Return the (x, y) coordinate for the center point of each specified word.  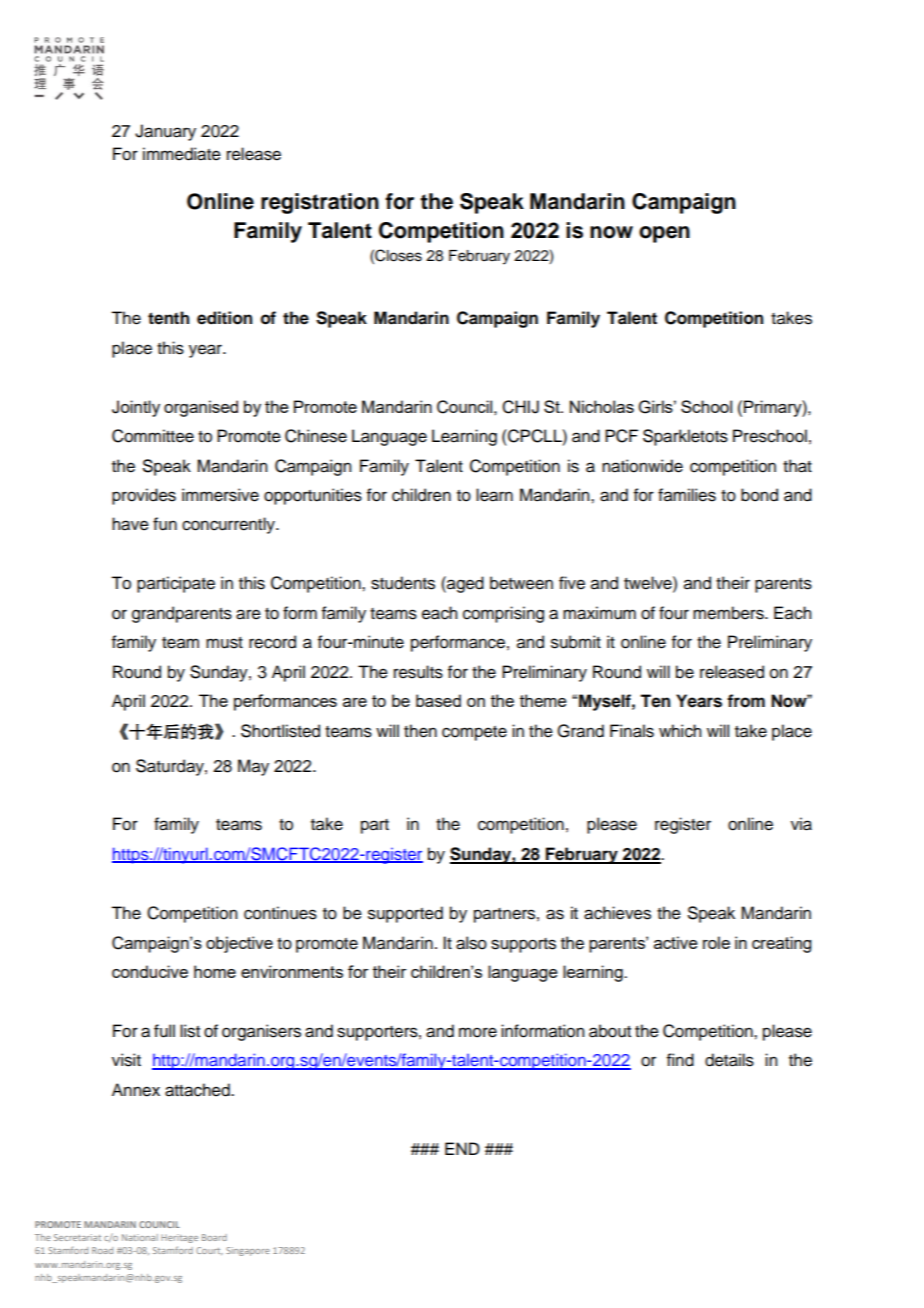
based (438, 700)
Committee (153, 436)
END (462, 1148)
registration (320, 203)
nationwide (642, 466)
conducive (150, 971)
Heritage (179, 1238)
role (716, 942)
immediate (182, 154)
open (664, 234)
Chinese (316, 436)
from (746, 701)
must (224, 643)
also (471, 943)
